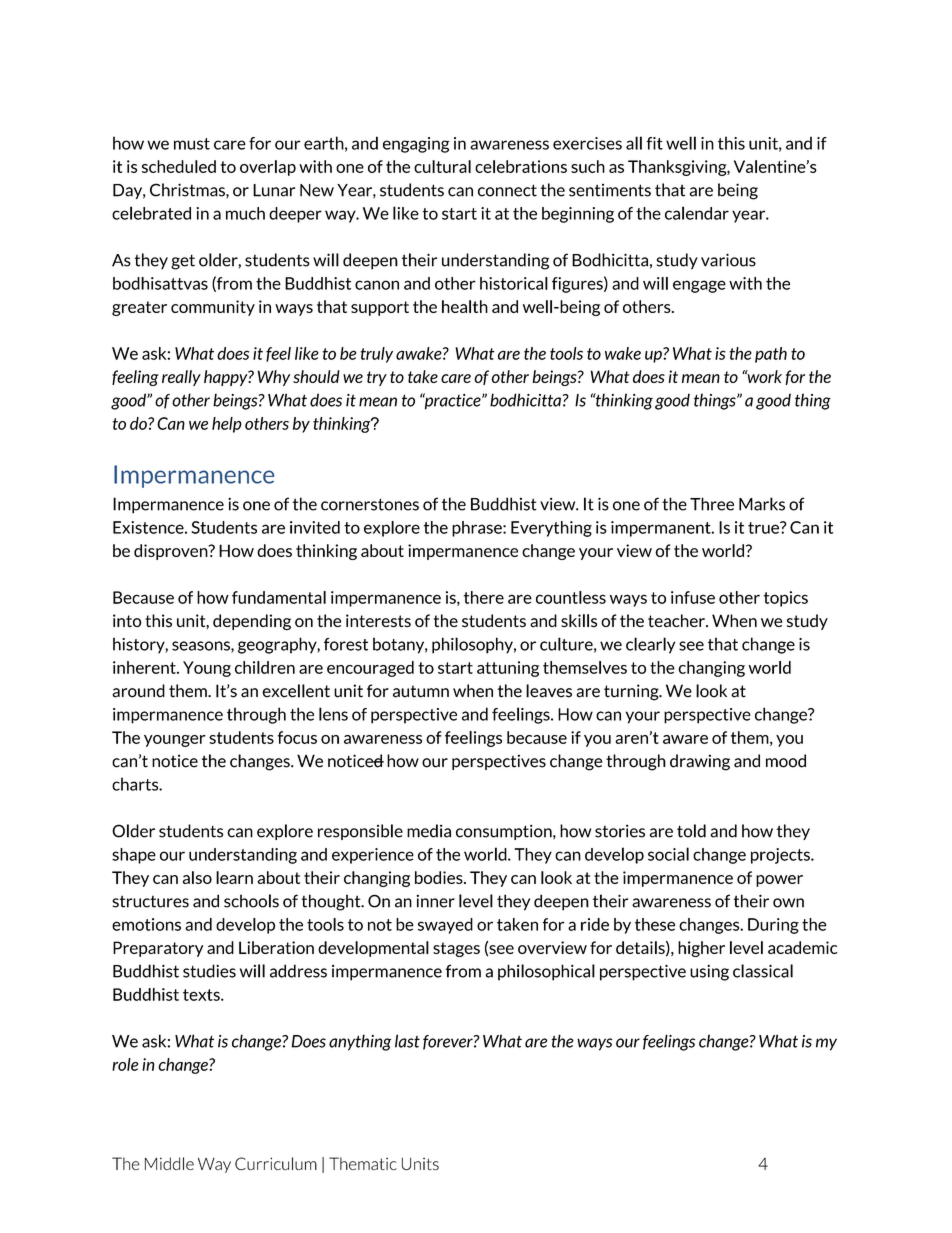  Describe the element at coordinates (265, 667) in the screenshot. I see `children` at that location.
